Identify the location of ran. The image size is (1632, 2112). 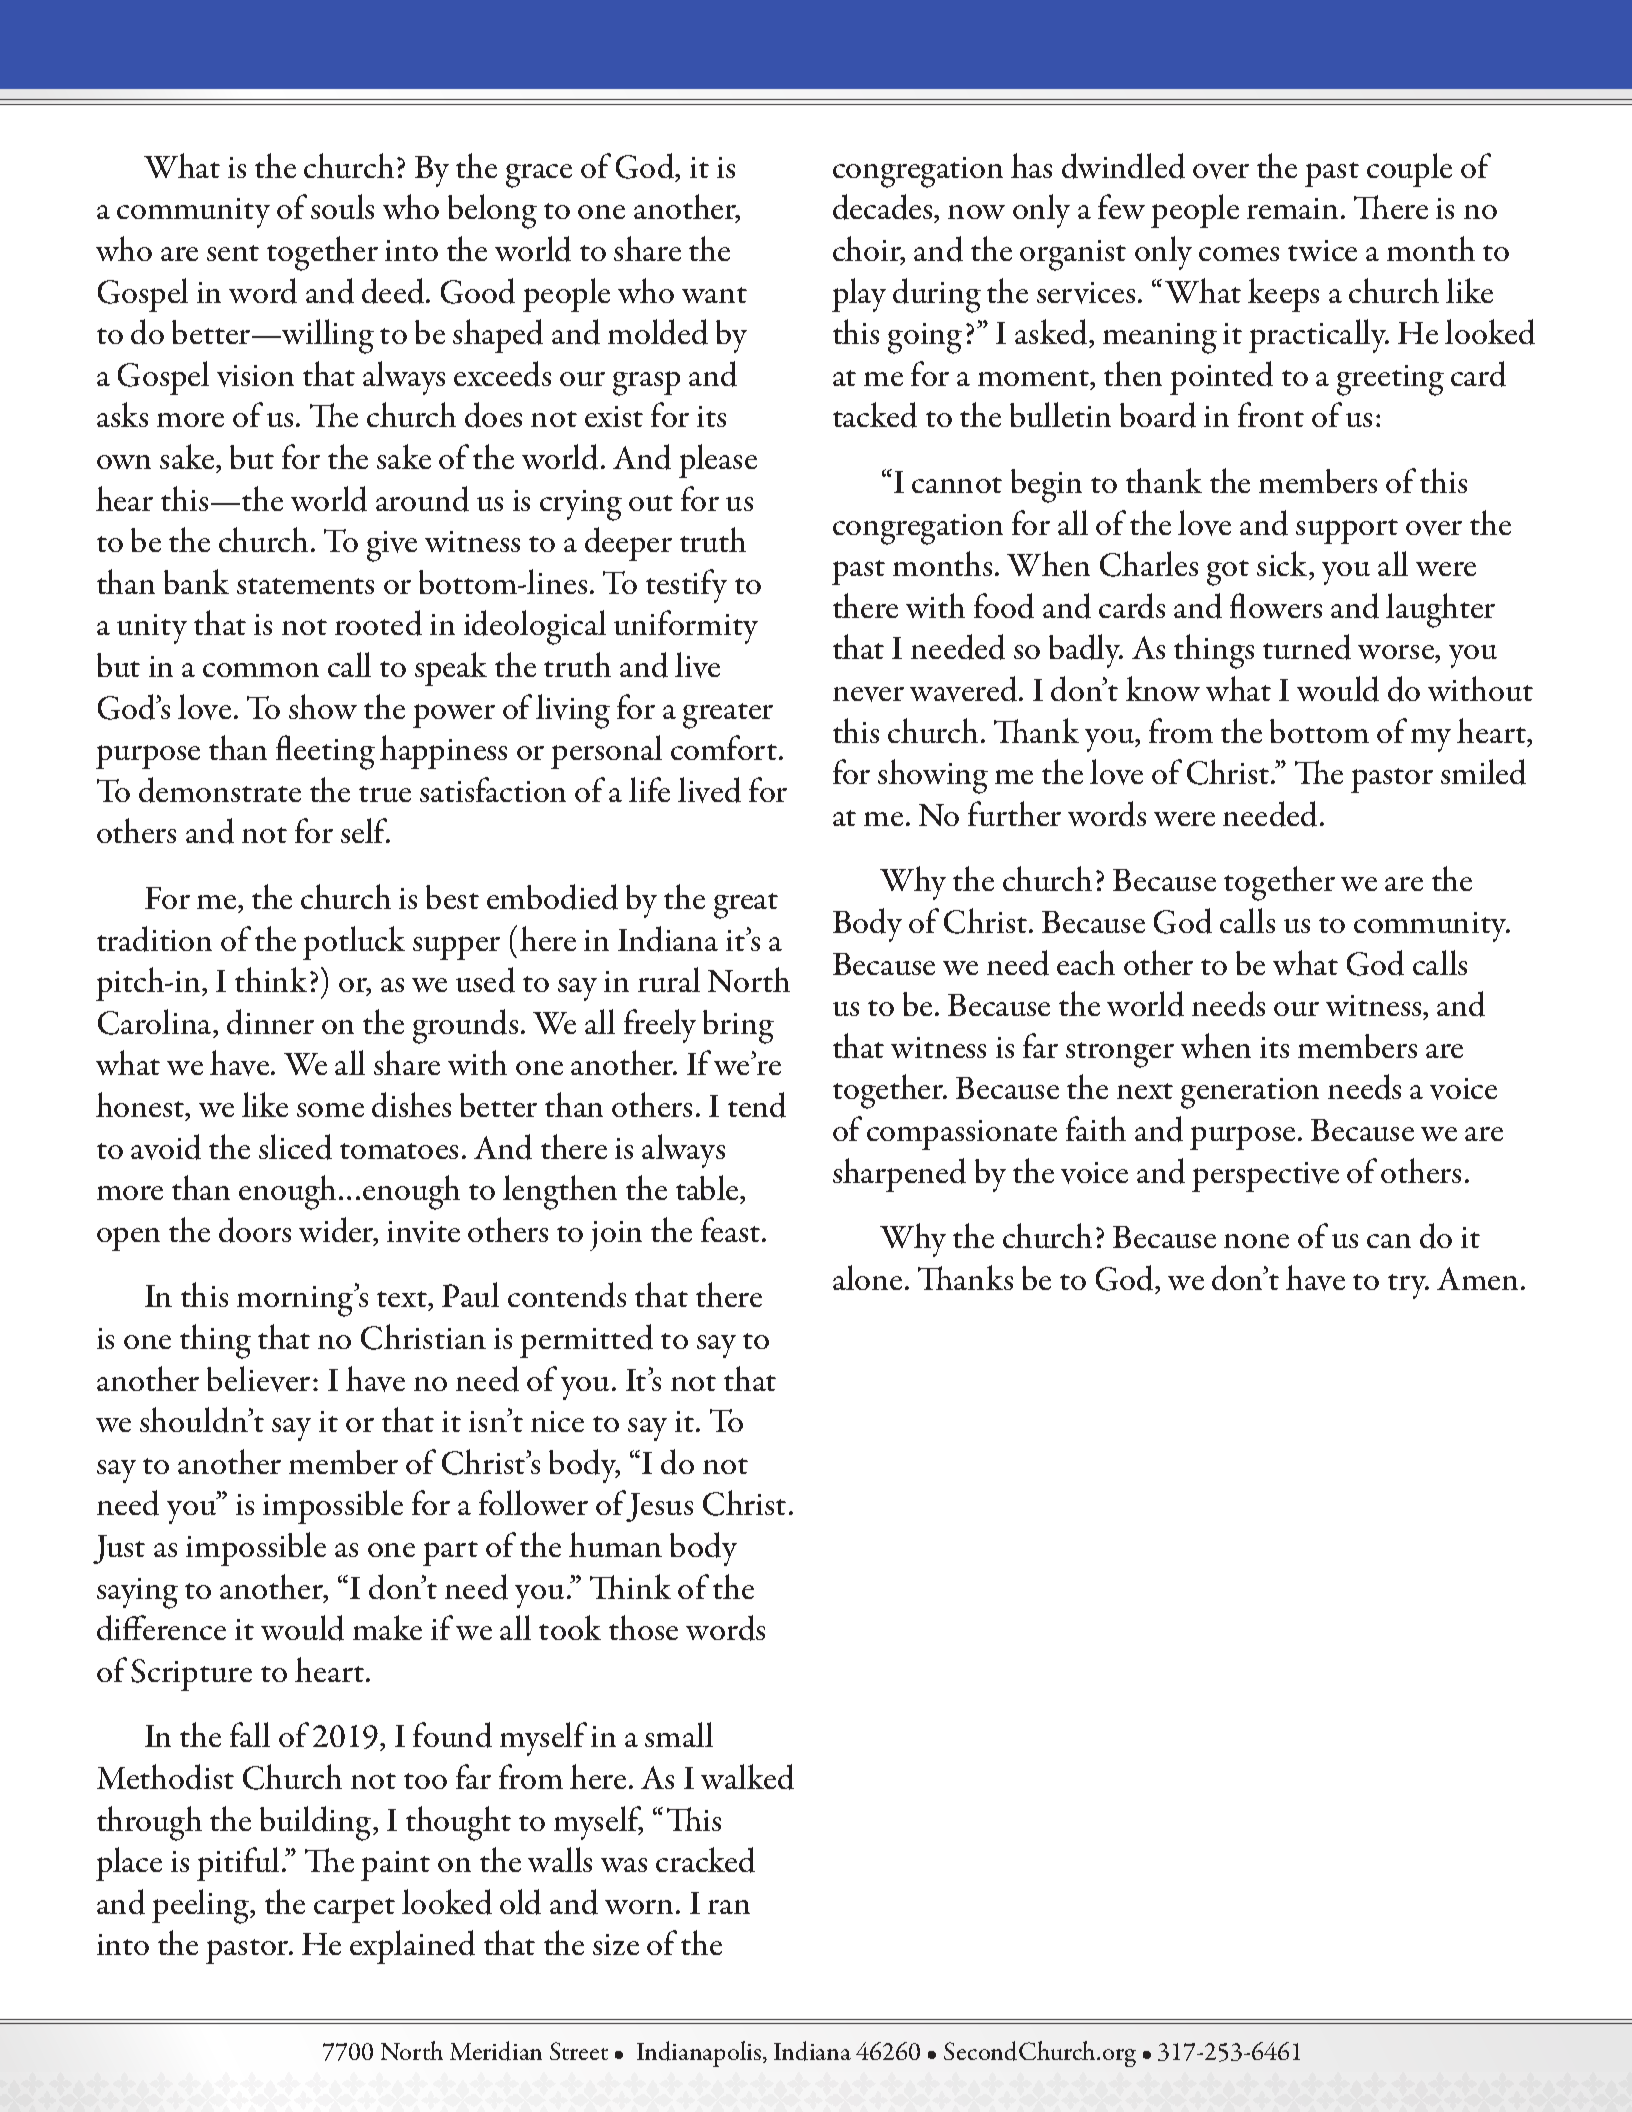
(729, 1907).
